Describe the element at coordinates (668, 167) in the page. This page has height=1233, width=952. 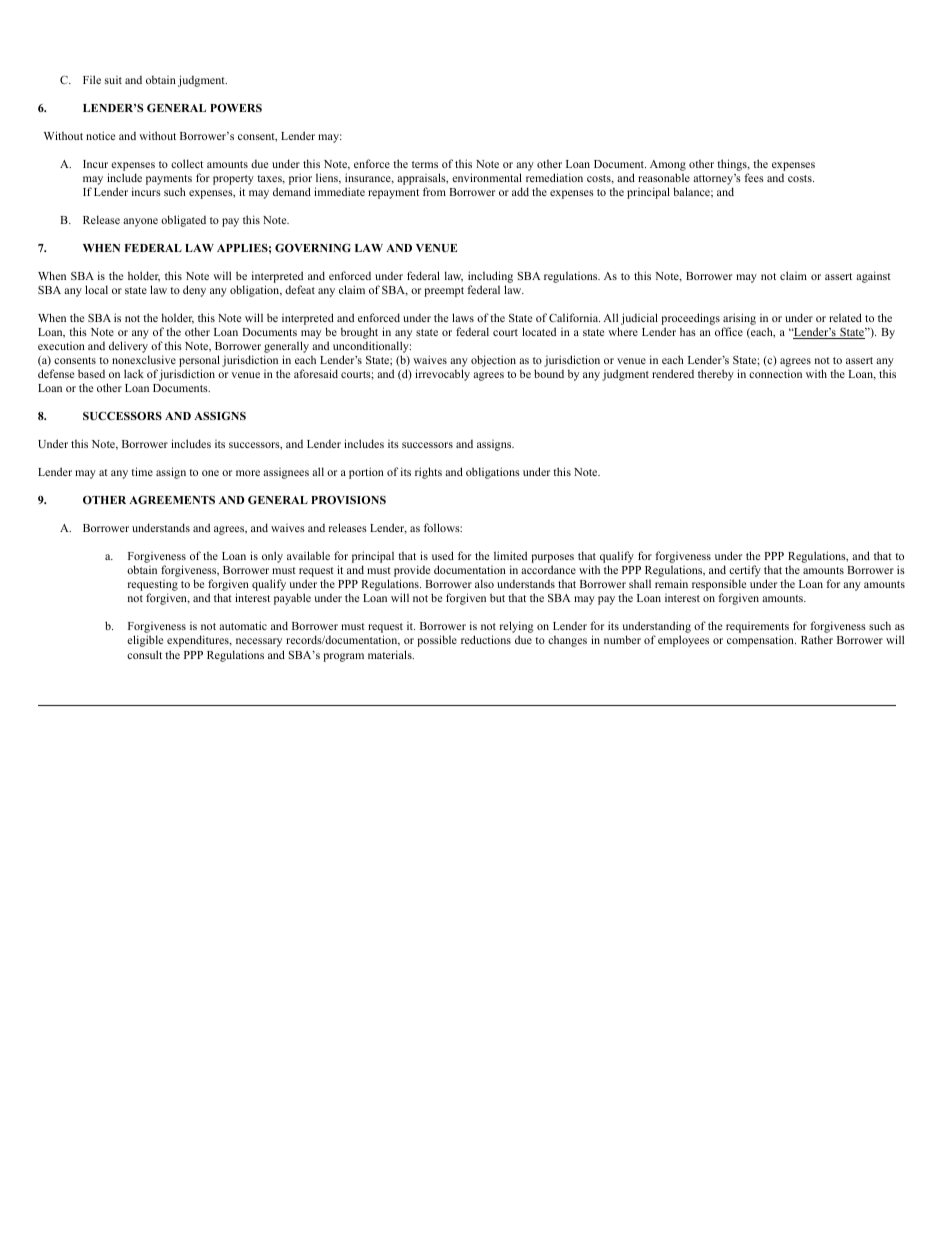
I see `Among` at that location.
